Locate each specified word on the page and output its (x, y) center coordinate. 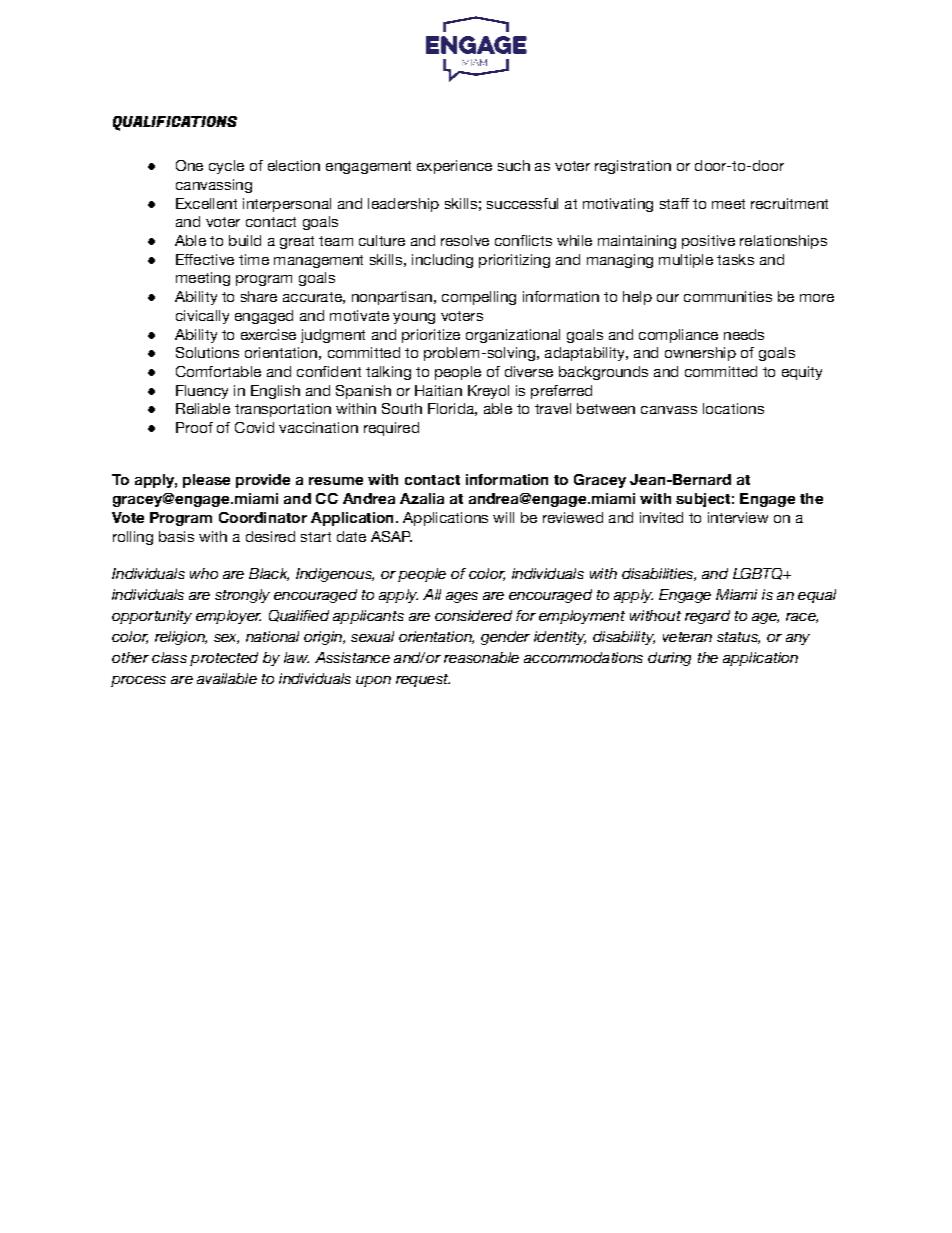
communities (728, 296)
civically (202, 317)
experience (454, 167)
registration (633, 167)
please (206, 481)
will (503, 517)
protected (224, 659)
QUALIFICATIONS (175, 123)
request (423, 680)
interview (738, 517)
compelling (479, 298)
